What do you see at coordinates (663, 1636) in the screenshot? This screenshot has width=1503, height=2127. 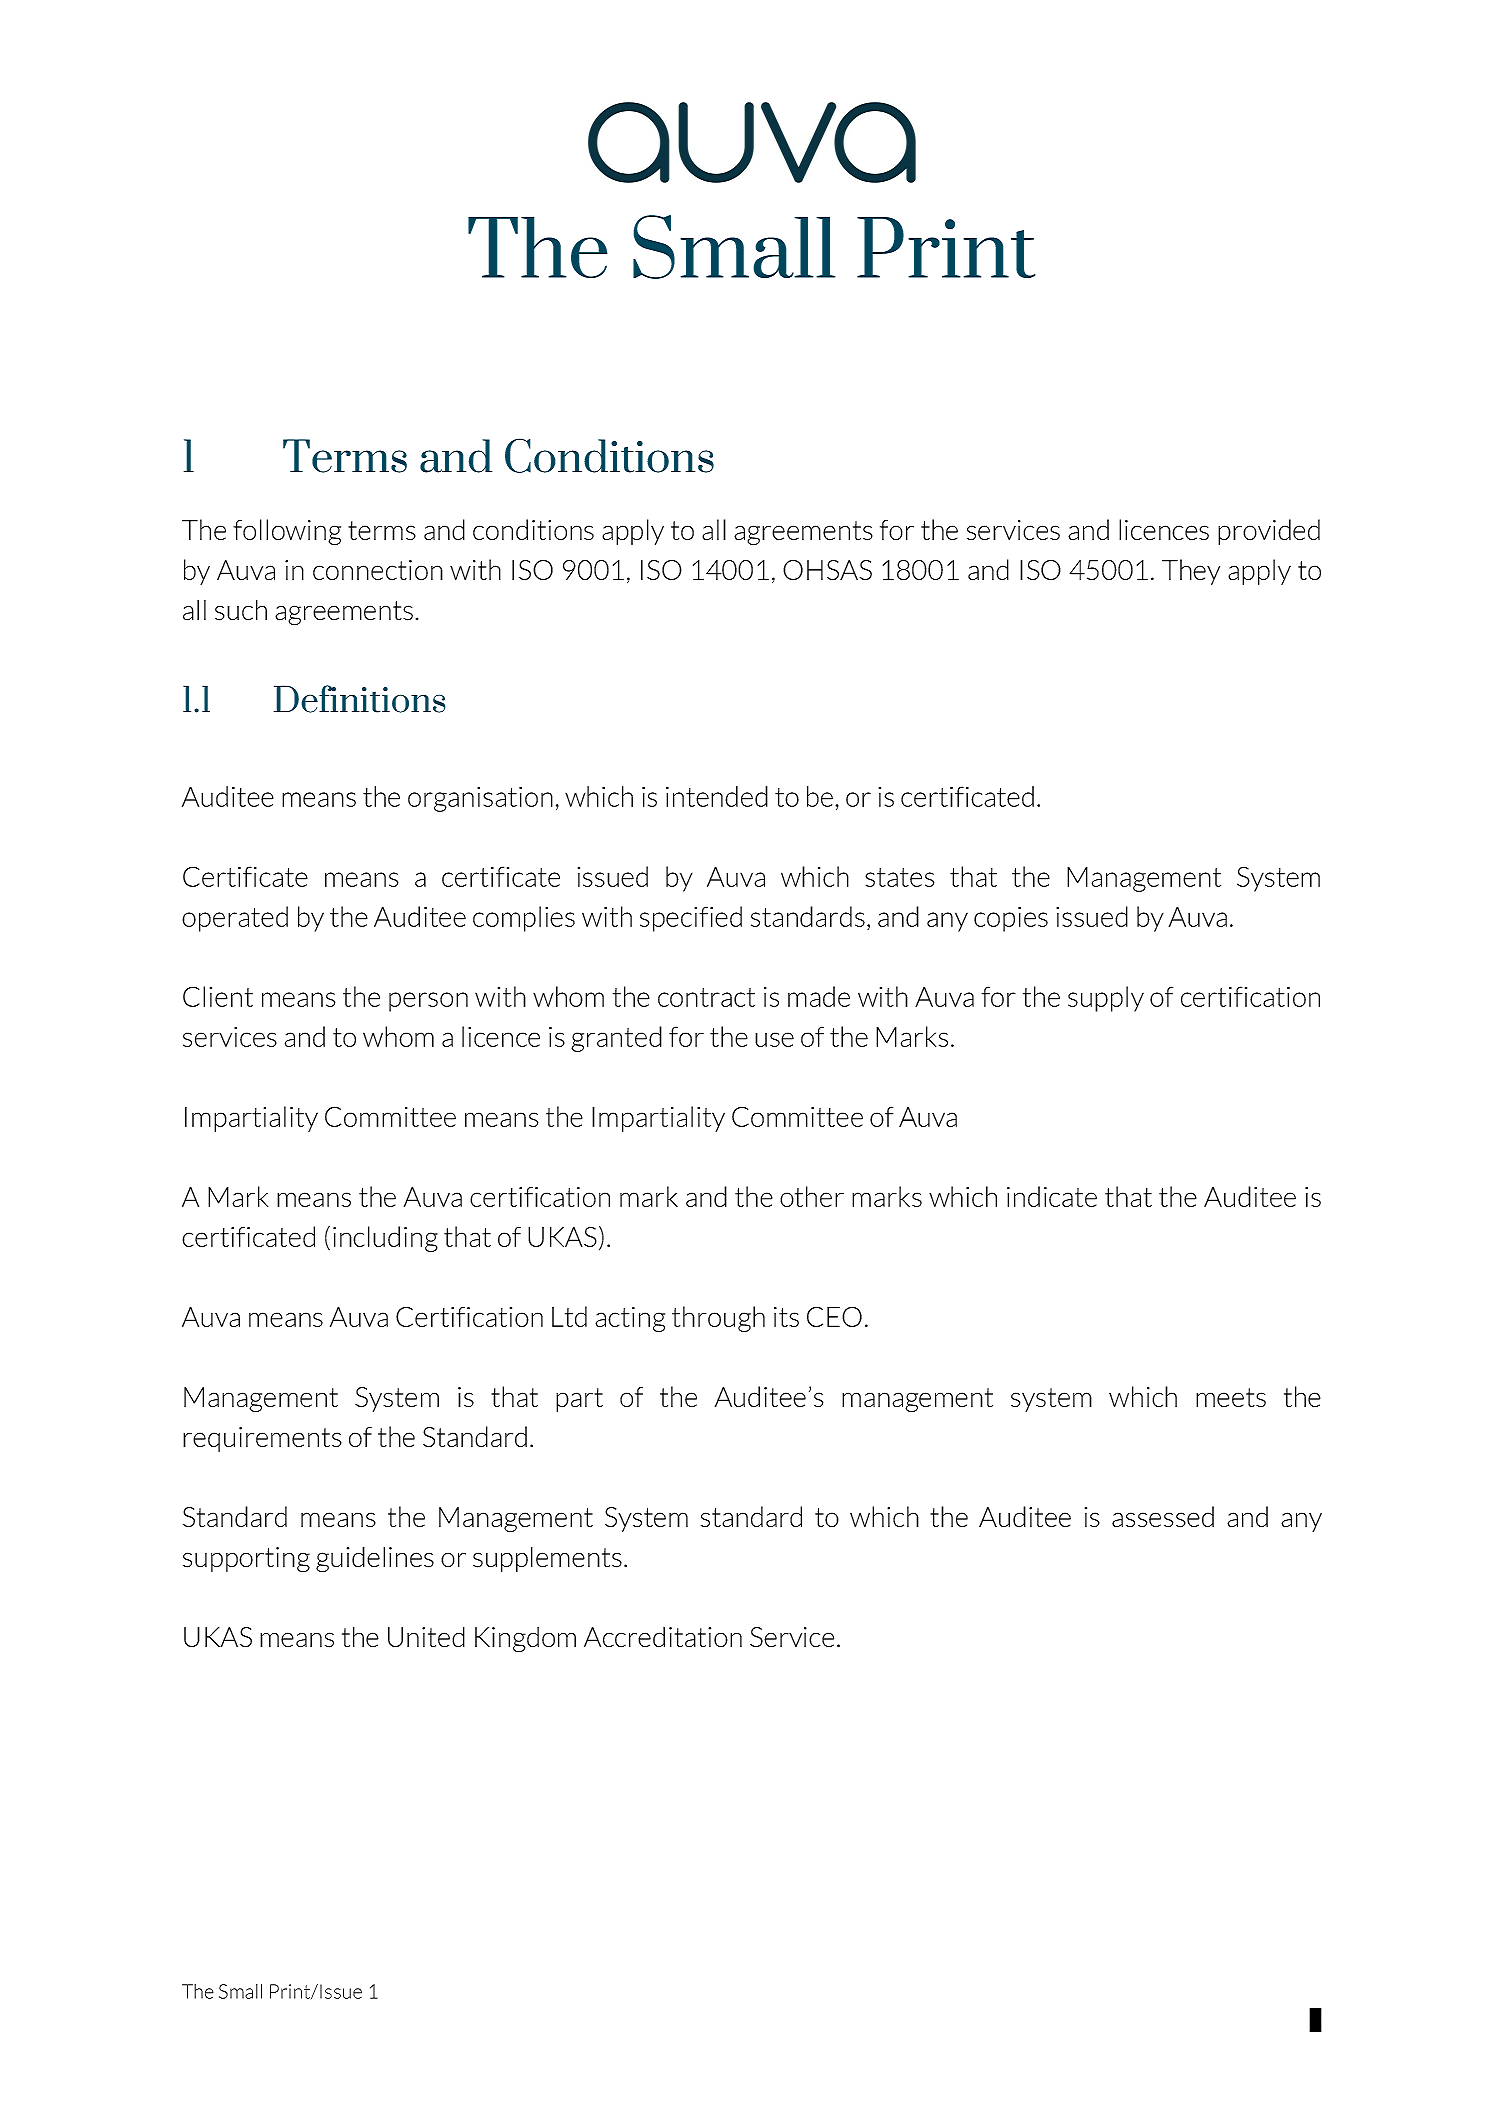 I see `Accreditation` at bounding box center [663, 1636].
